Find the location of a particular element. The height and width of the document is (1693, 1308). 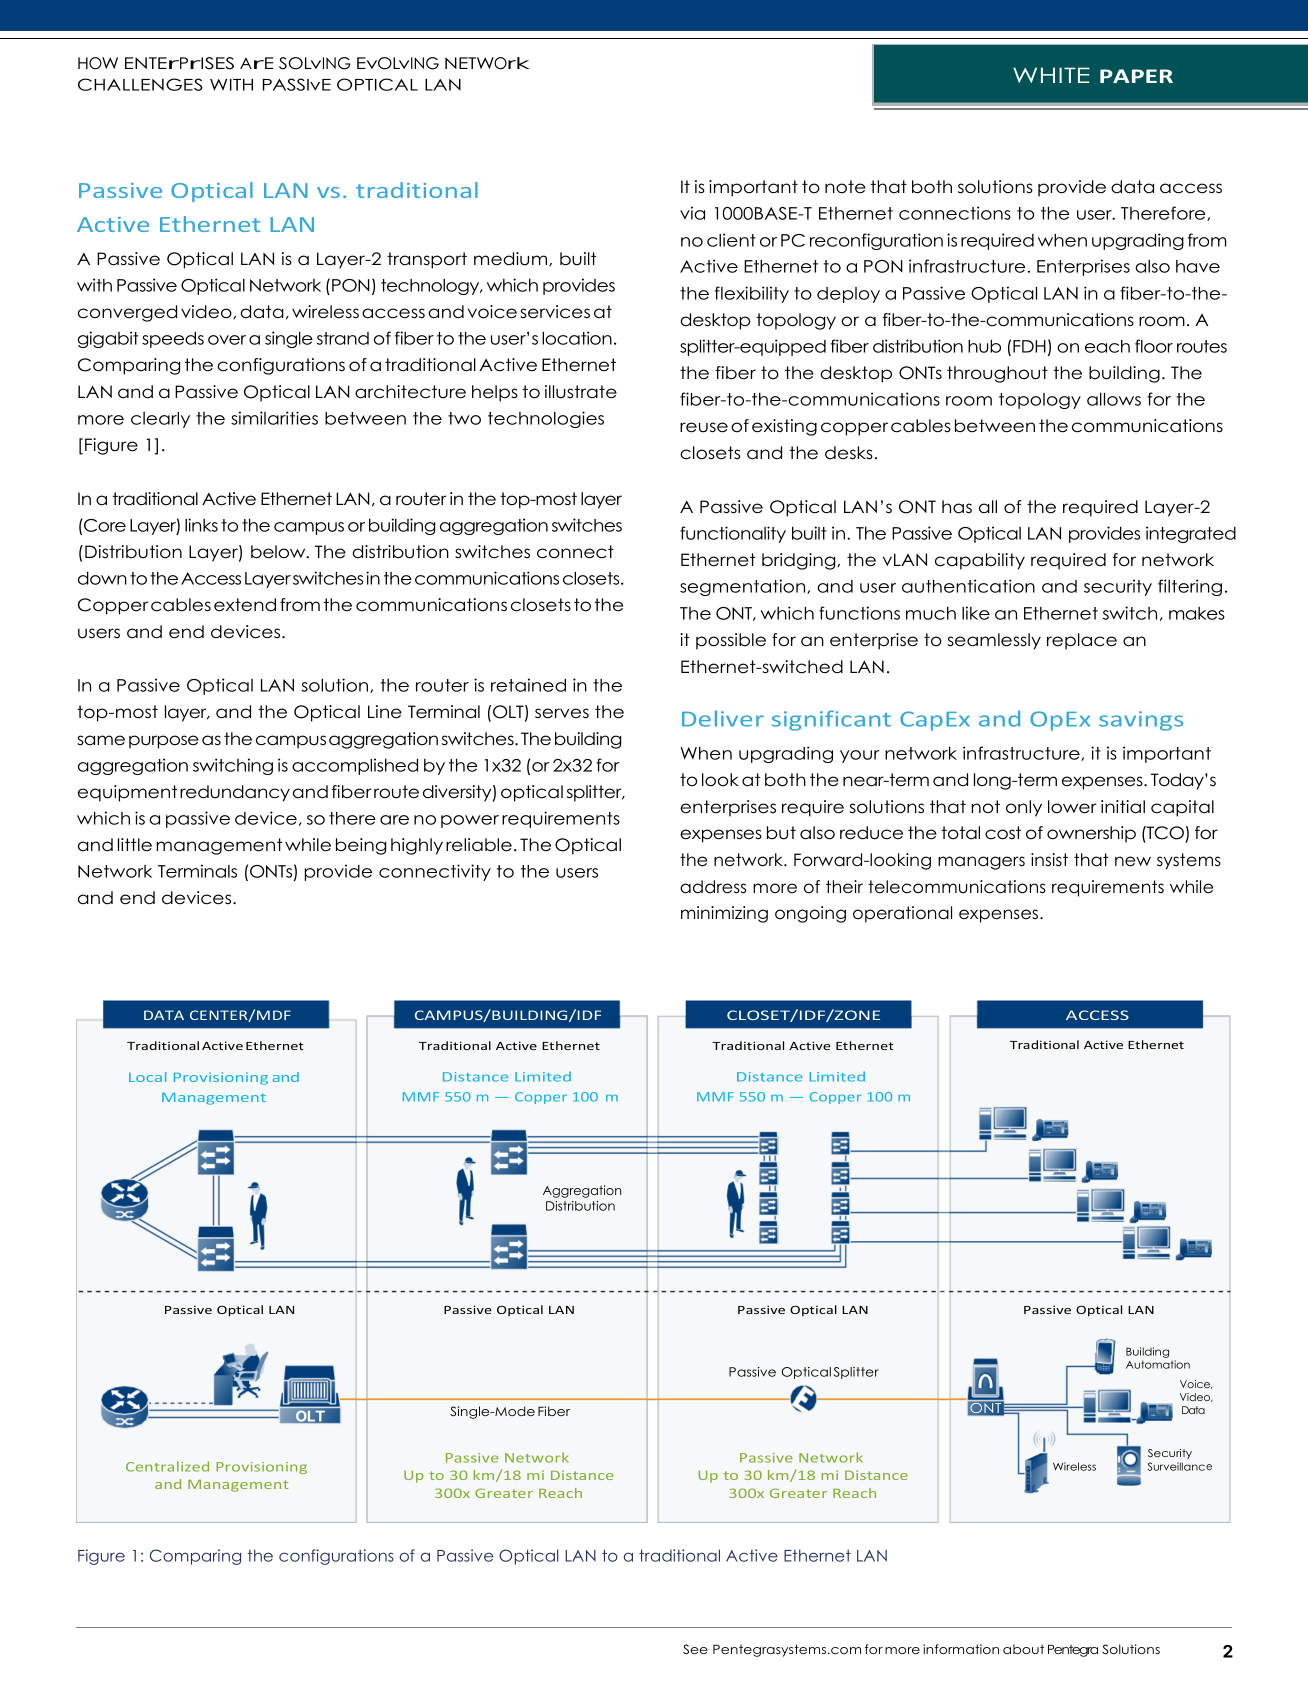

Centralized is located at coordinates (167, 1466).
